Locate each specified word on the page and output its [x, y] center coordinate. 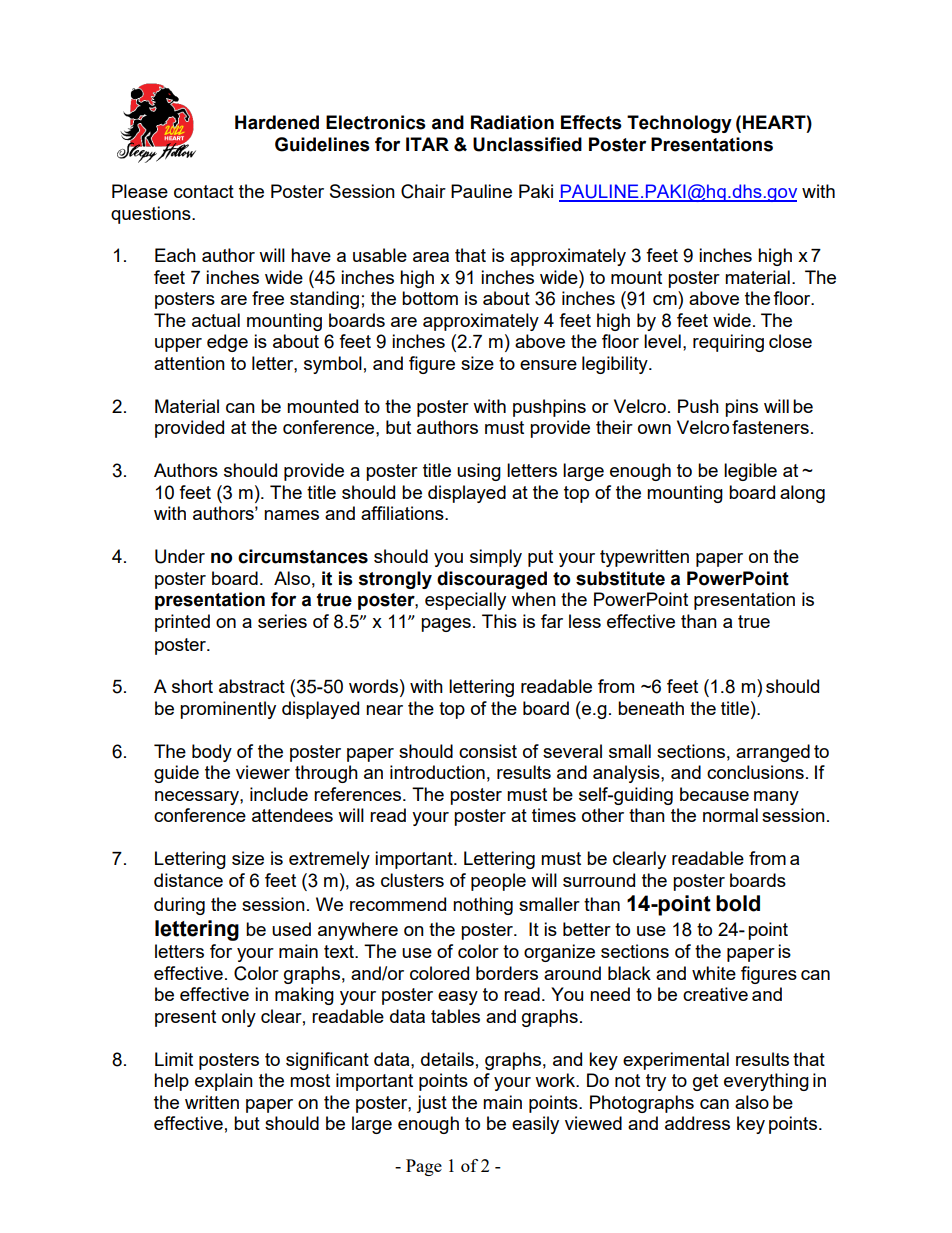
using [479, 472]
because [714, 794]
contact [204, 191]
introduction [437, 772]
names [291, 515]
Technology [679, 124]
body [212, 753]
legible [750, 472]
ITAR [427, 144]
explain [224, 1082]
